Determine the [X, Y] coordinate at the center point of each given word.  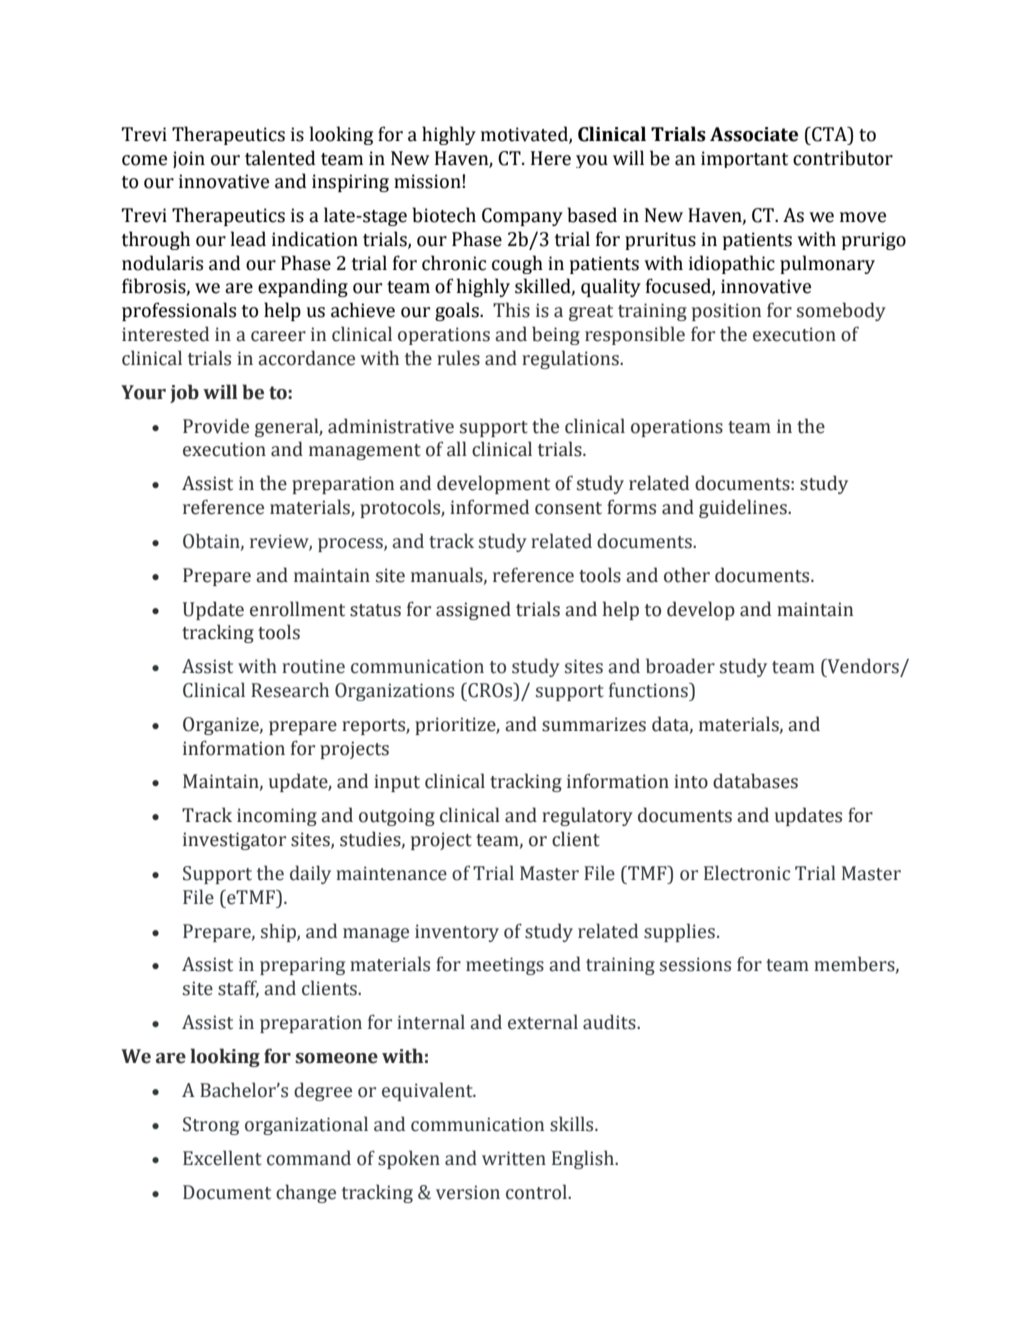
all [457, 449]
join [189, 159]
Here [551, 158]
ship [279, 932]
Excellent [222, 1158]
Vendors [862, 666]
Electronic [747, 873]
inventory [457, 933]
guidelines [744, 508]
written [514, 1158]
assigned [473, 610]
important [744, 159]
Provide [216, 426]
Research [290, 690]
